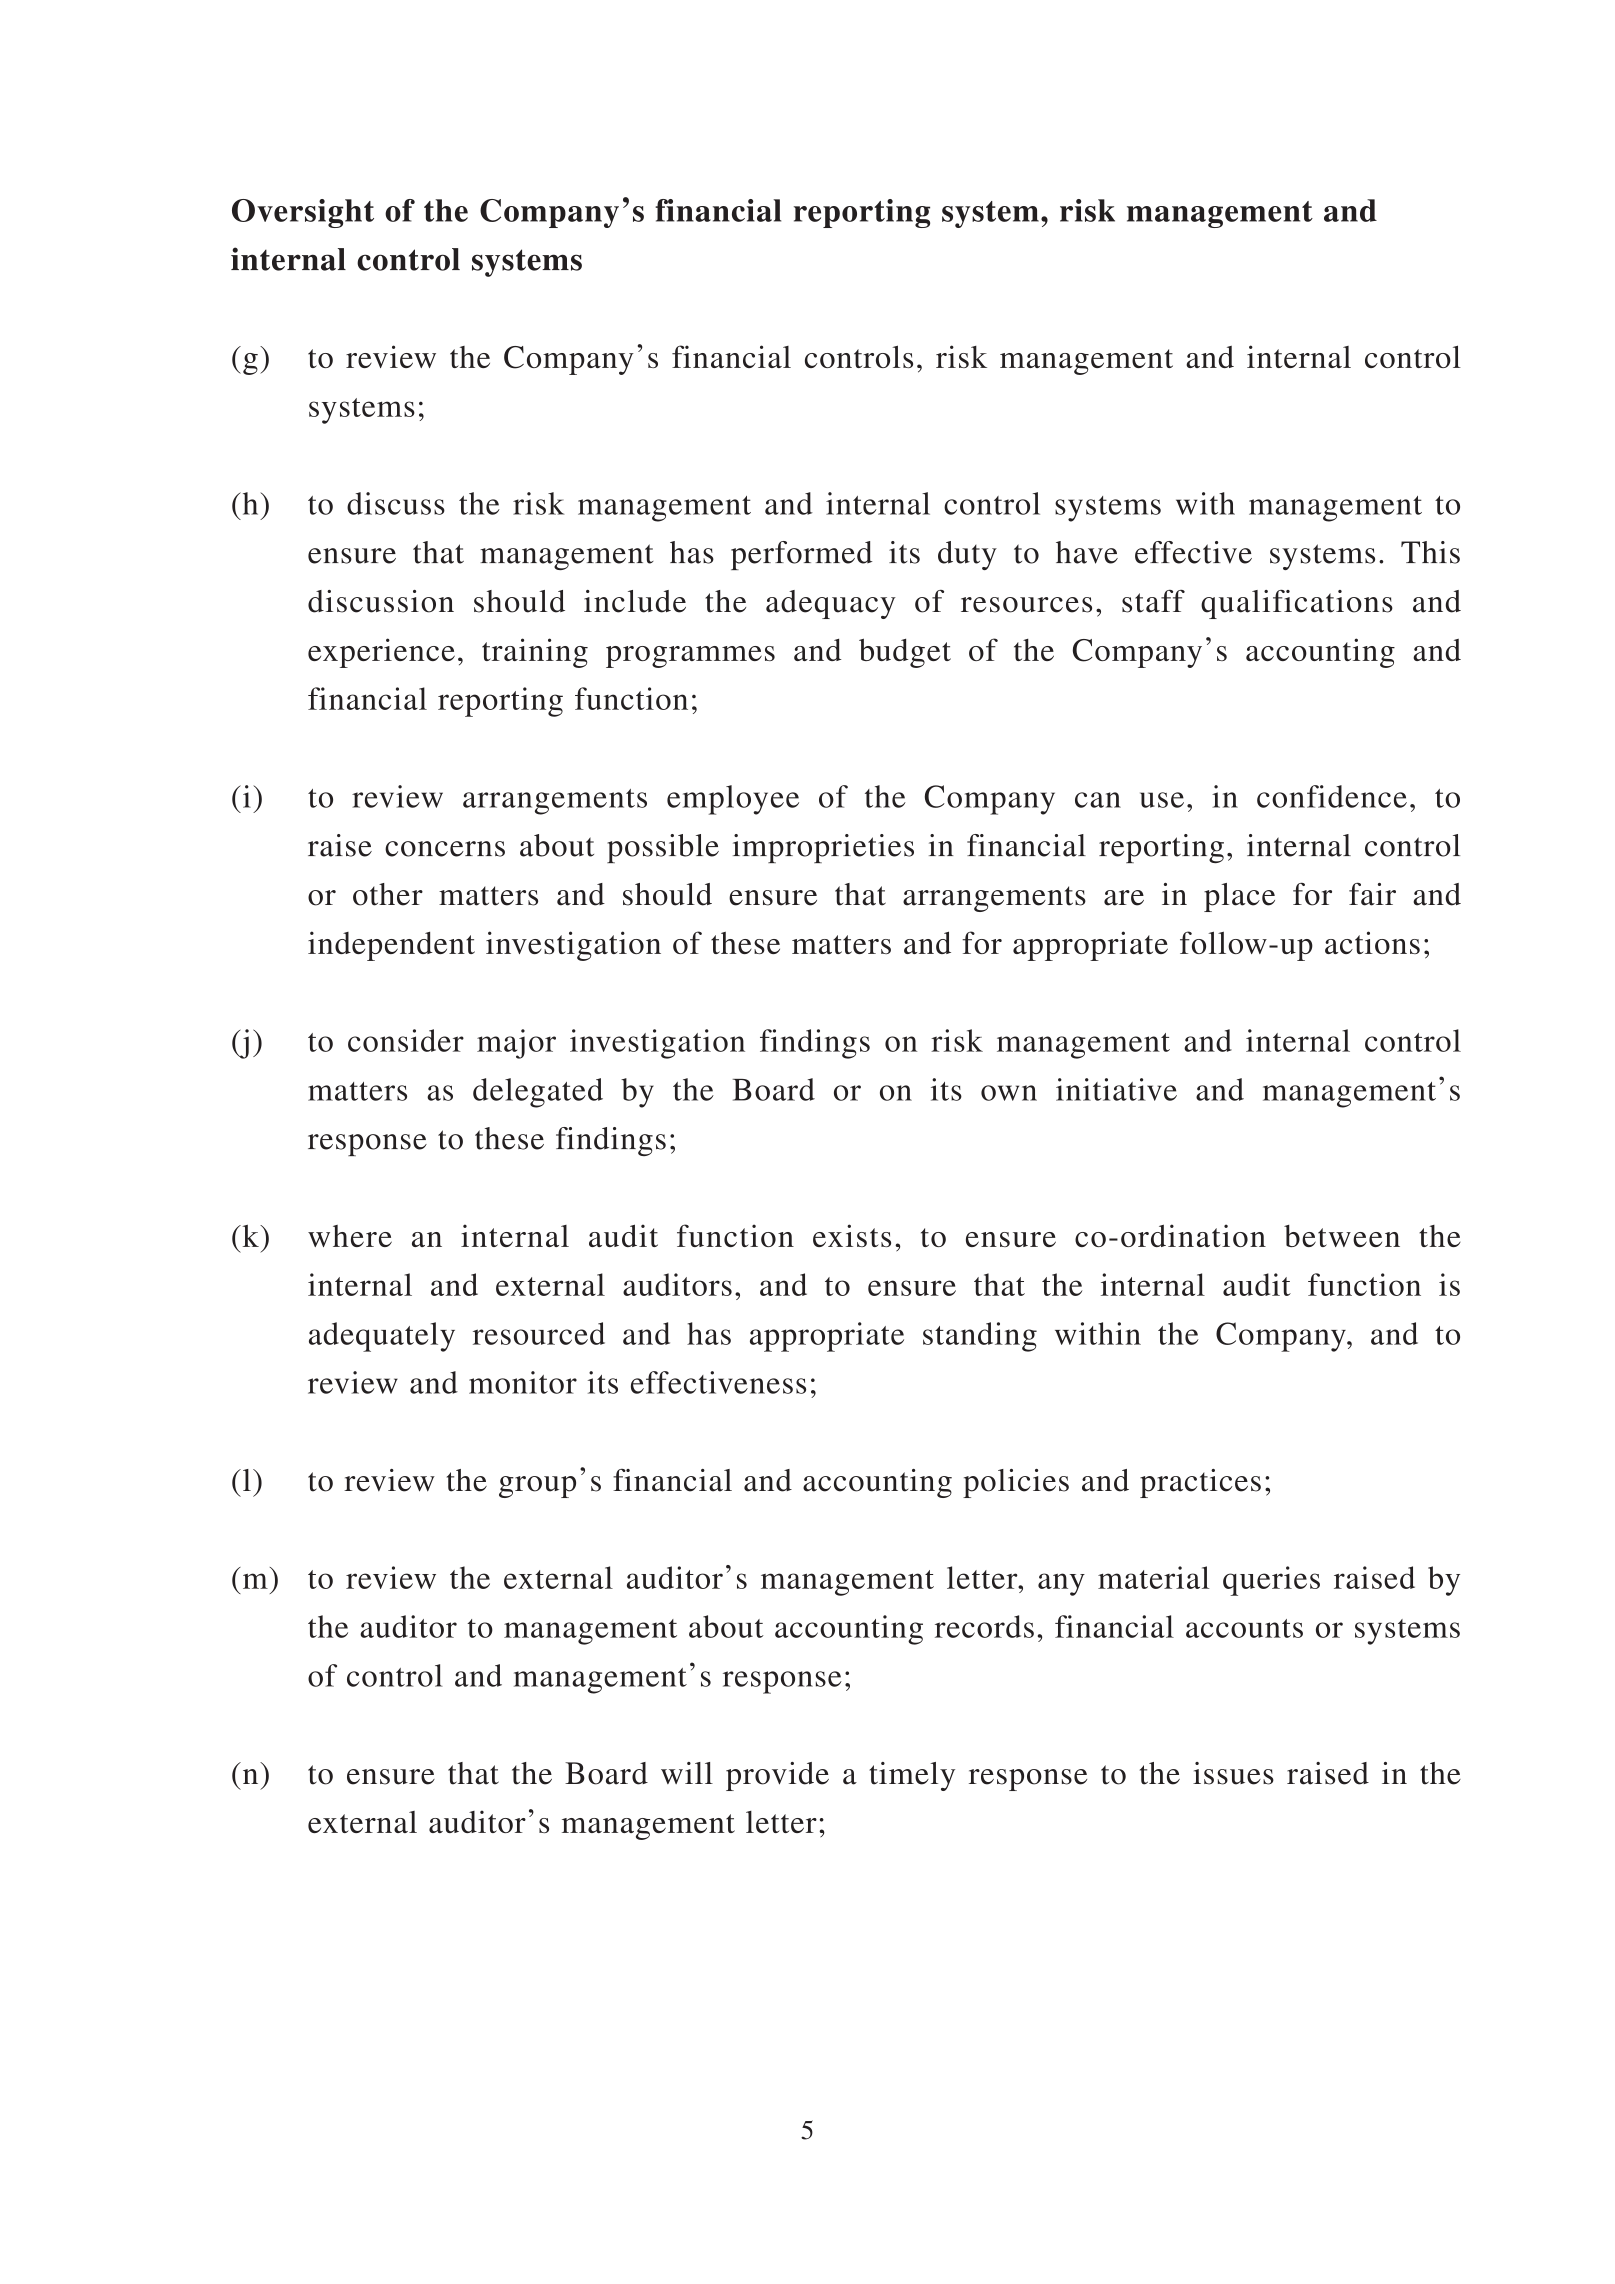  Describe the element at coordinates (1430, 552) in the screenshot. I see `This` at that location.
